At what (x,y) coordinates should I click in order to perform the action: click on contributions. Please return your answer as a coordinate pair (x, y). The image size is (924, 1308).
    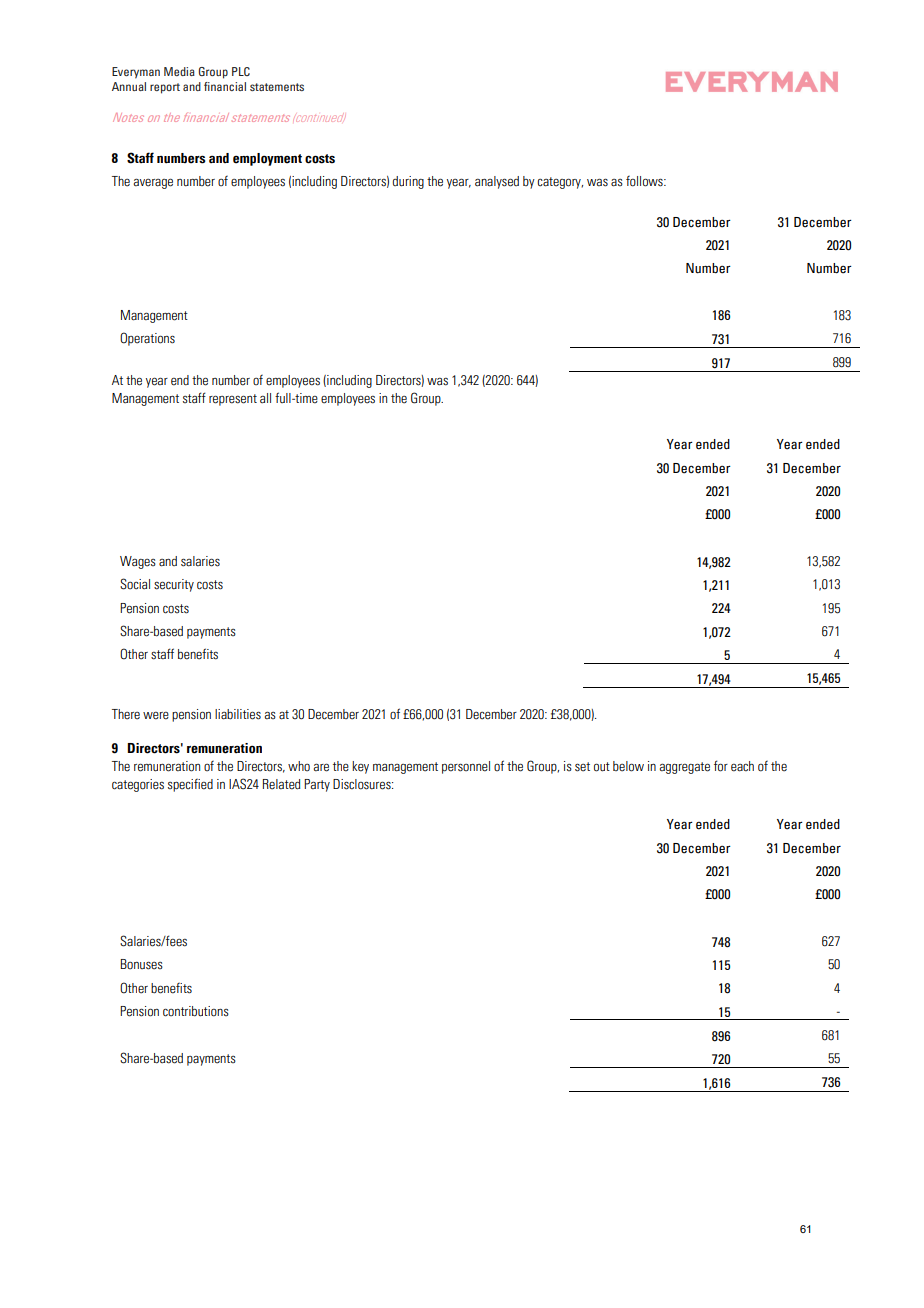
    Looking at the image, I should click on (196, 1011).
